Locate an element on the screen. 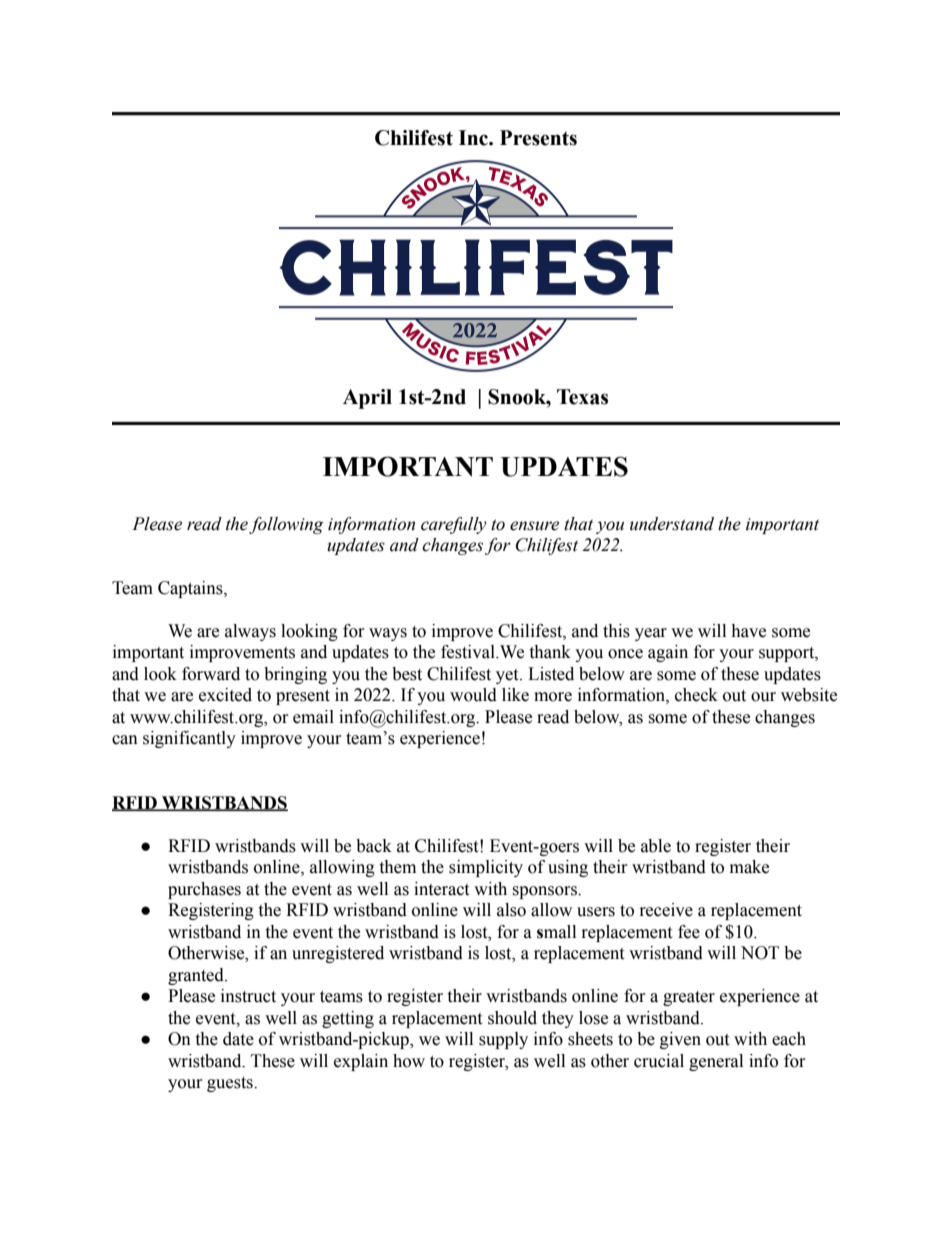 This screenshot has width=952, height=1233. email is located at coordinates (313, 717).
